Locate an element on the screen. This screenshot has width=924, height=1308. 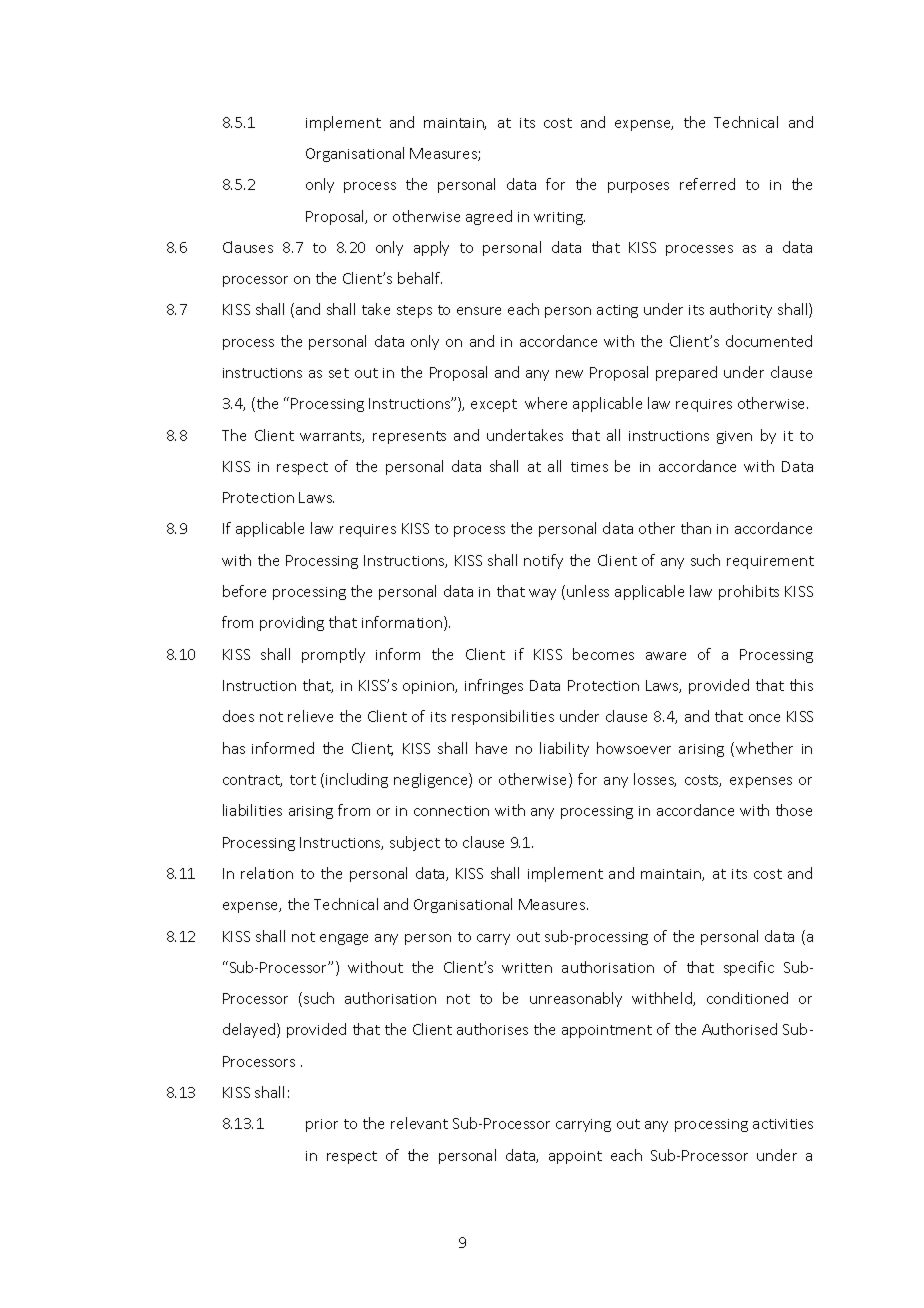
prior is located at coordinates (322, 1125).
